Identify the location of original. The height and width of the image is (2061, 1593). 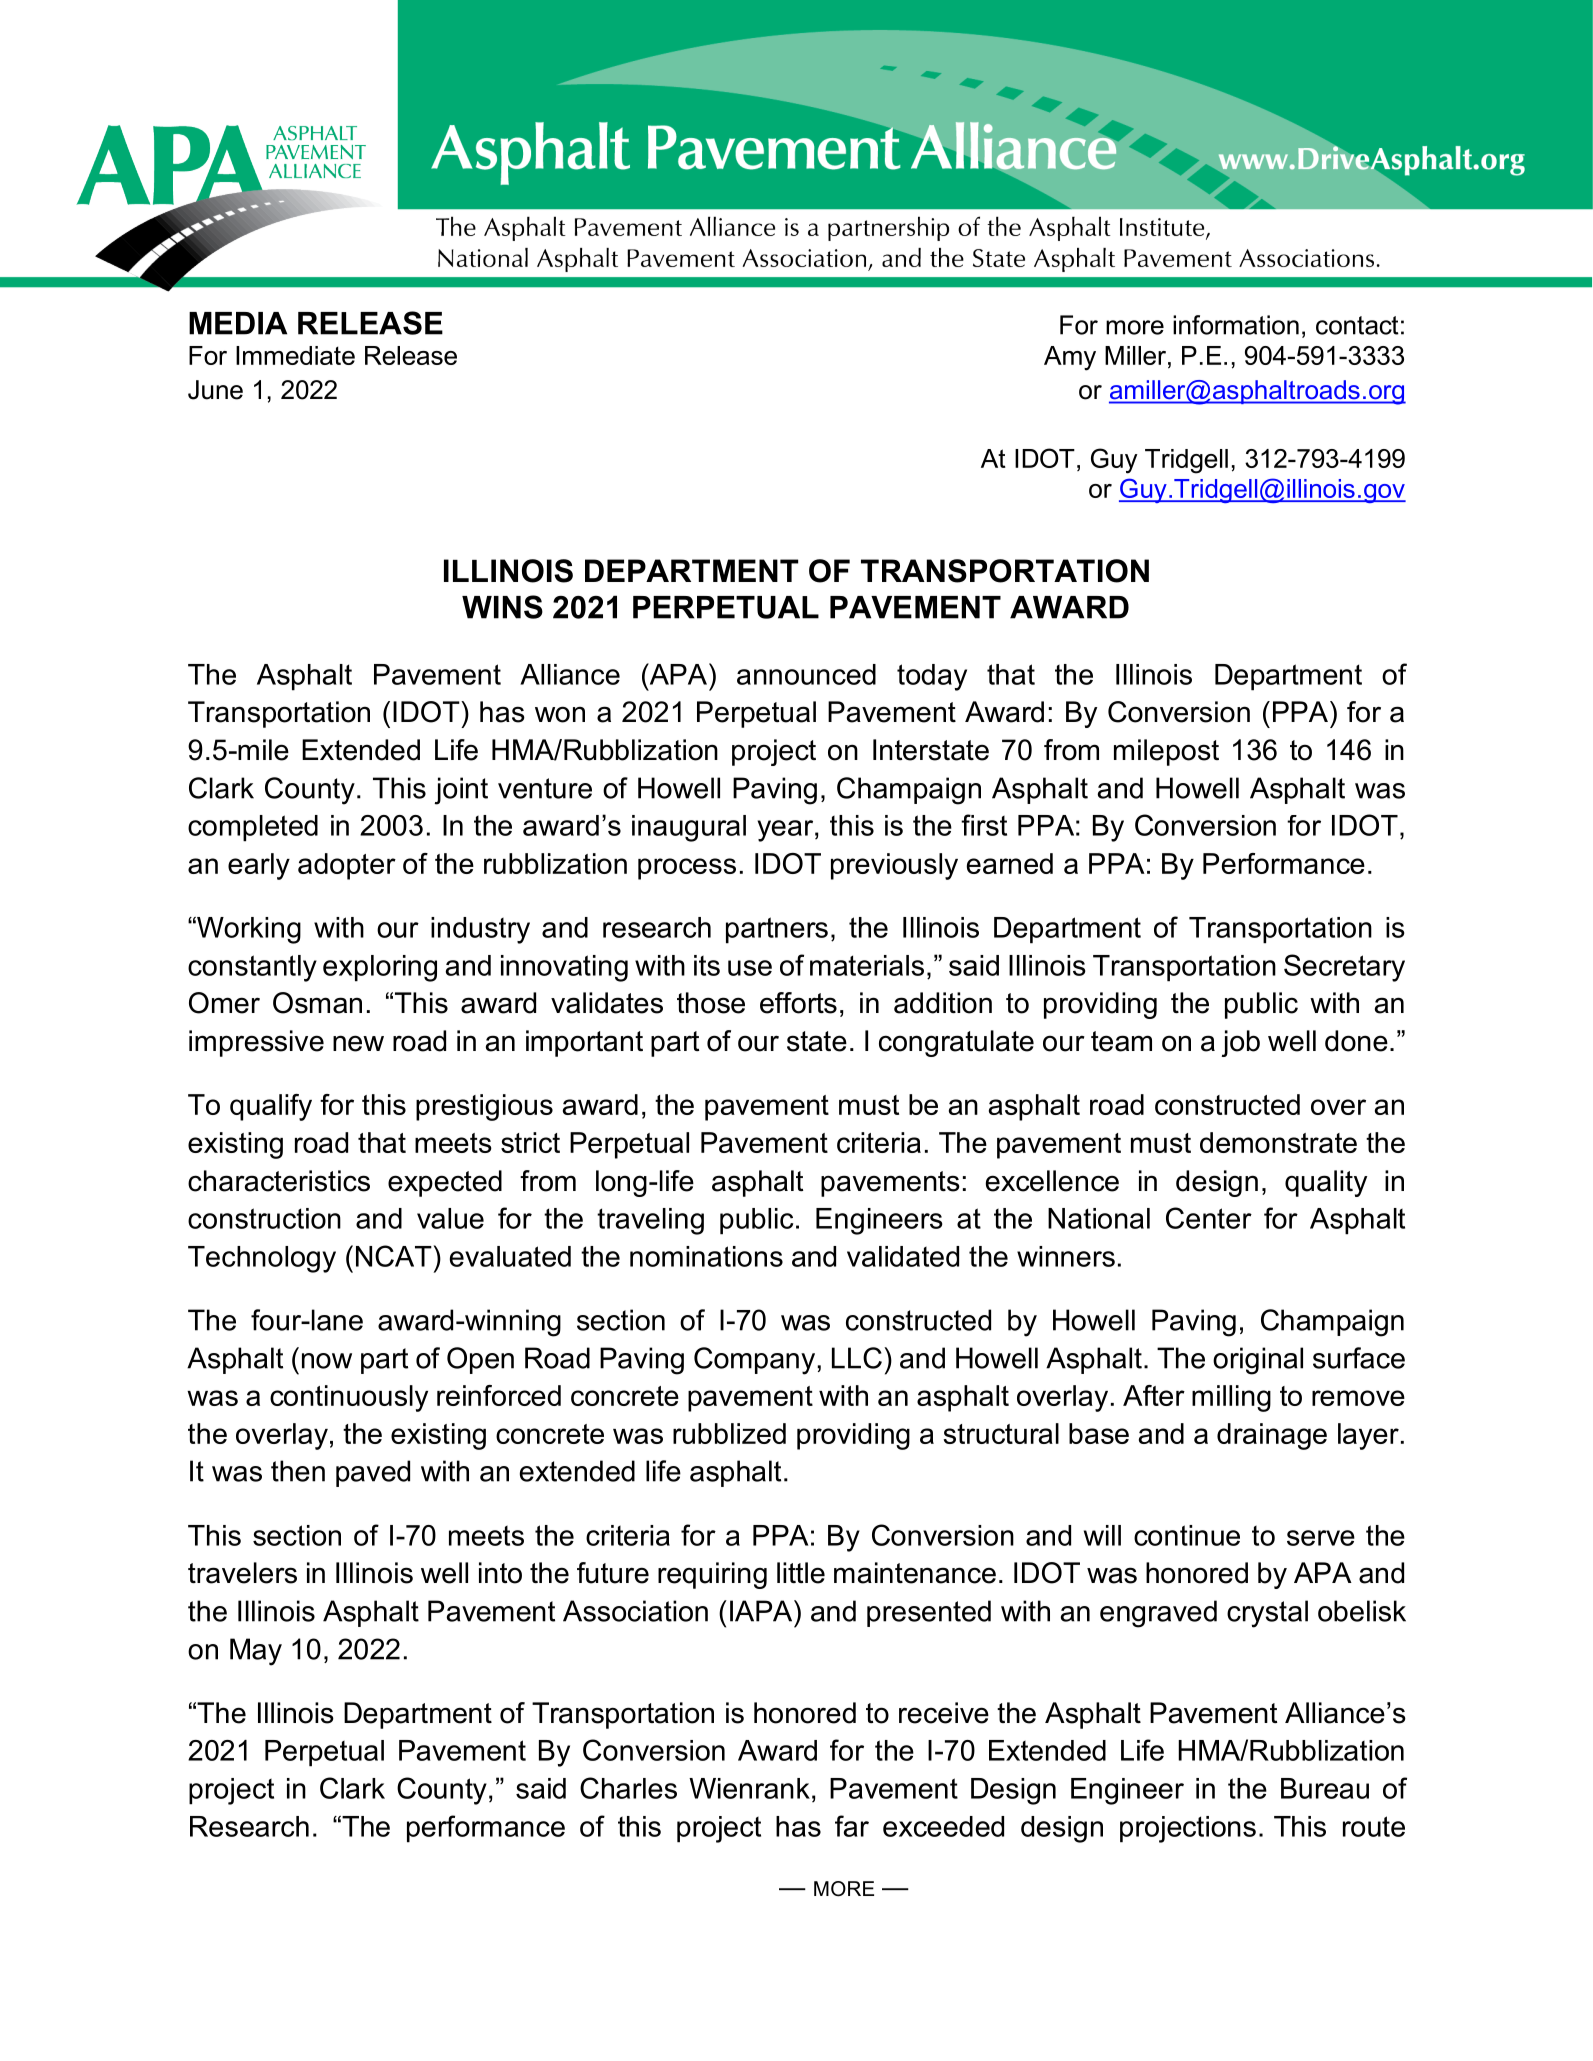
(1258, 1361).
